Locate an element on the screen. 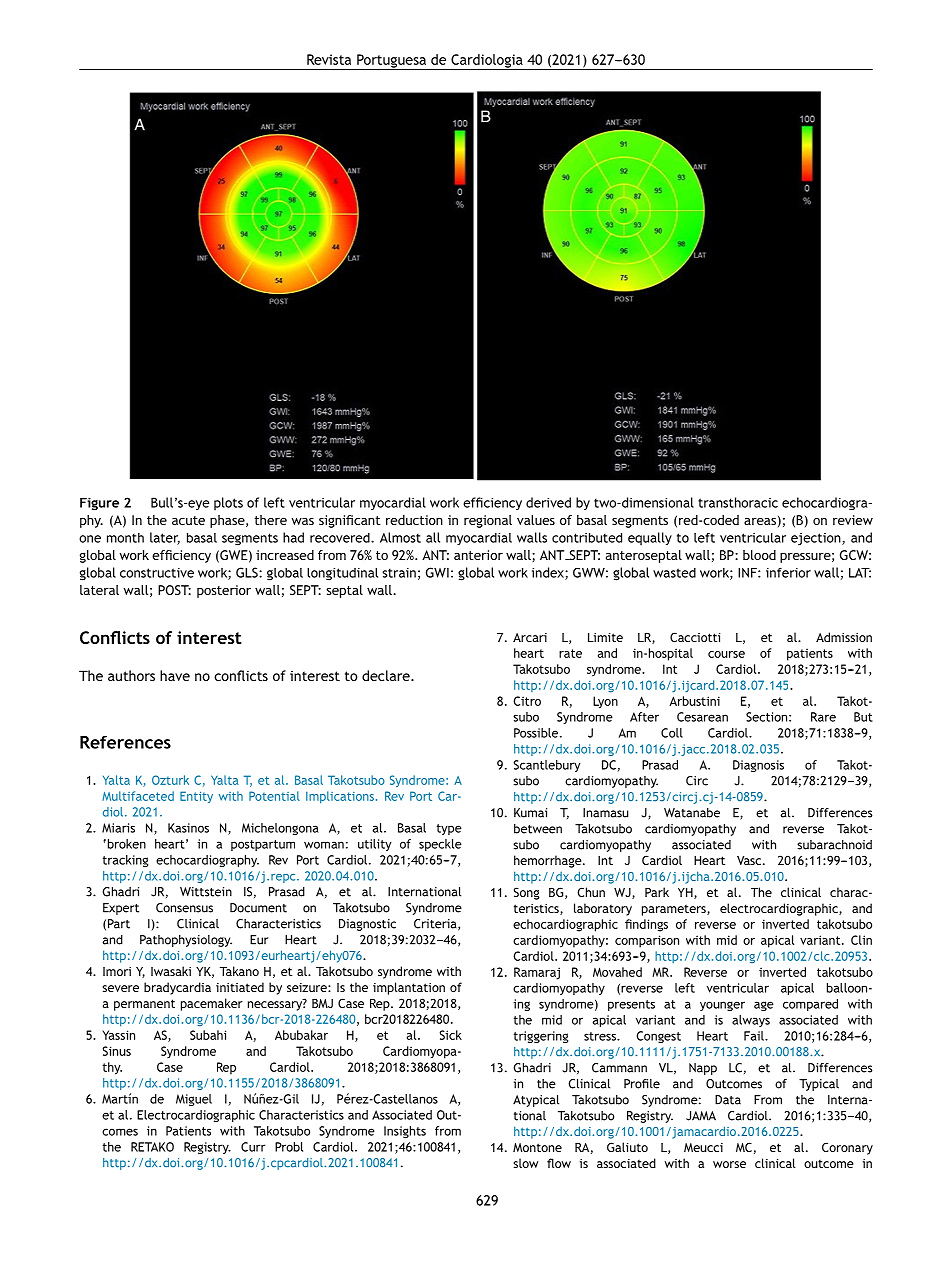 This screenshot has height=1270, width=952. Revista is located at coordinates (329, 59).
